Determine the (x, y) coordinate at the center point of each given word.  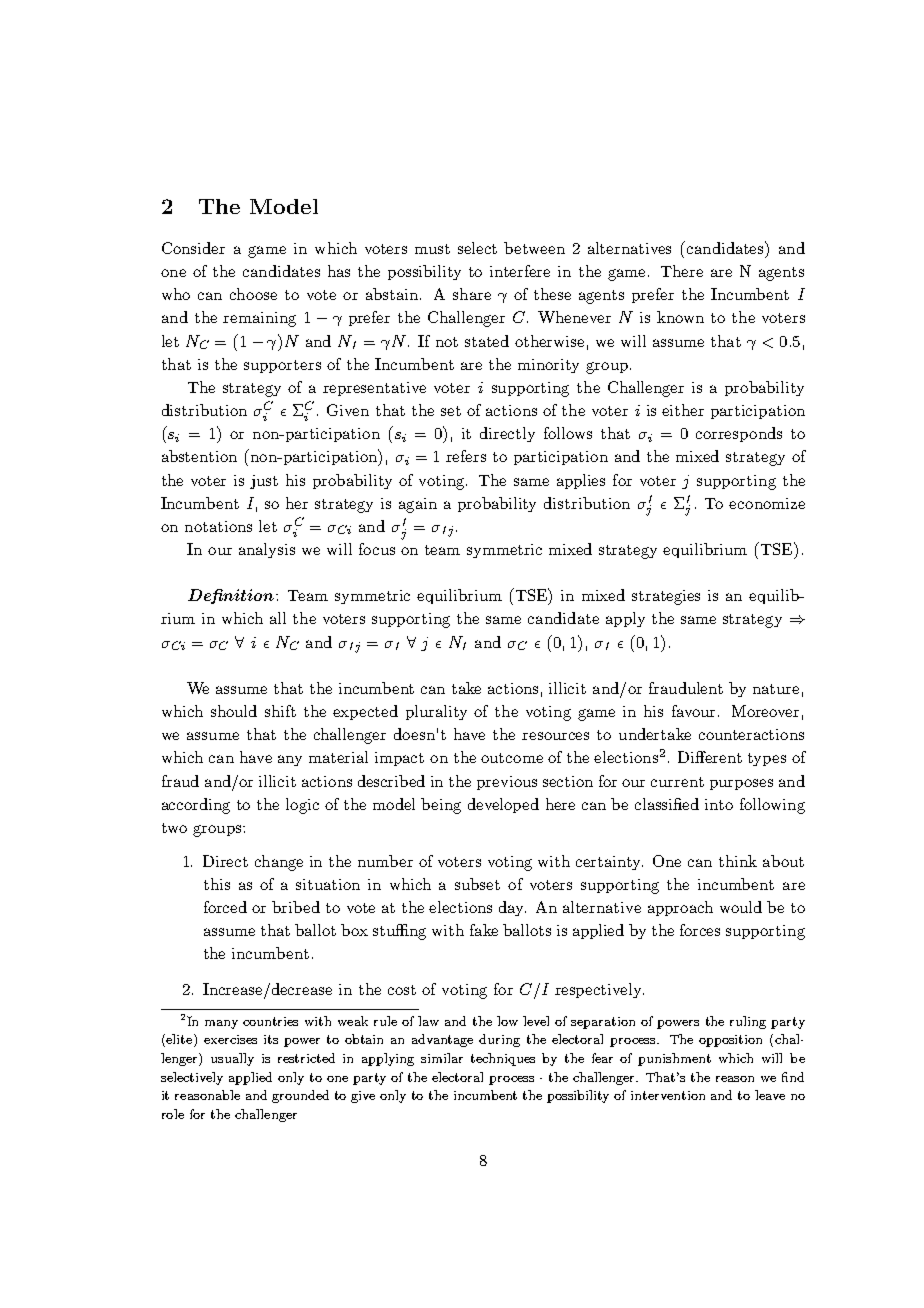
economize (767, 503)
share (472, 294)
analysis (267, 550)
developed (503, 805)
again (418, 505)
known (680, 317)
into (719, 804)
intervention (668, 1095)
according (196, 806)
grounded (300, 1096)
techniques (503, 1059)
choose (253, 294)
